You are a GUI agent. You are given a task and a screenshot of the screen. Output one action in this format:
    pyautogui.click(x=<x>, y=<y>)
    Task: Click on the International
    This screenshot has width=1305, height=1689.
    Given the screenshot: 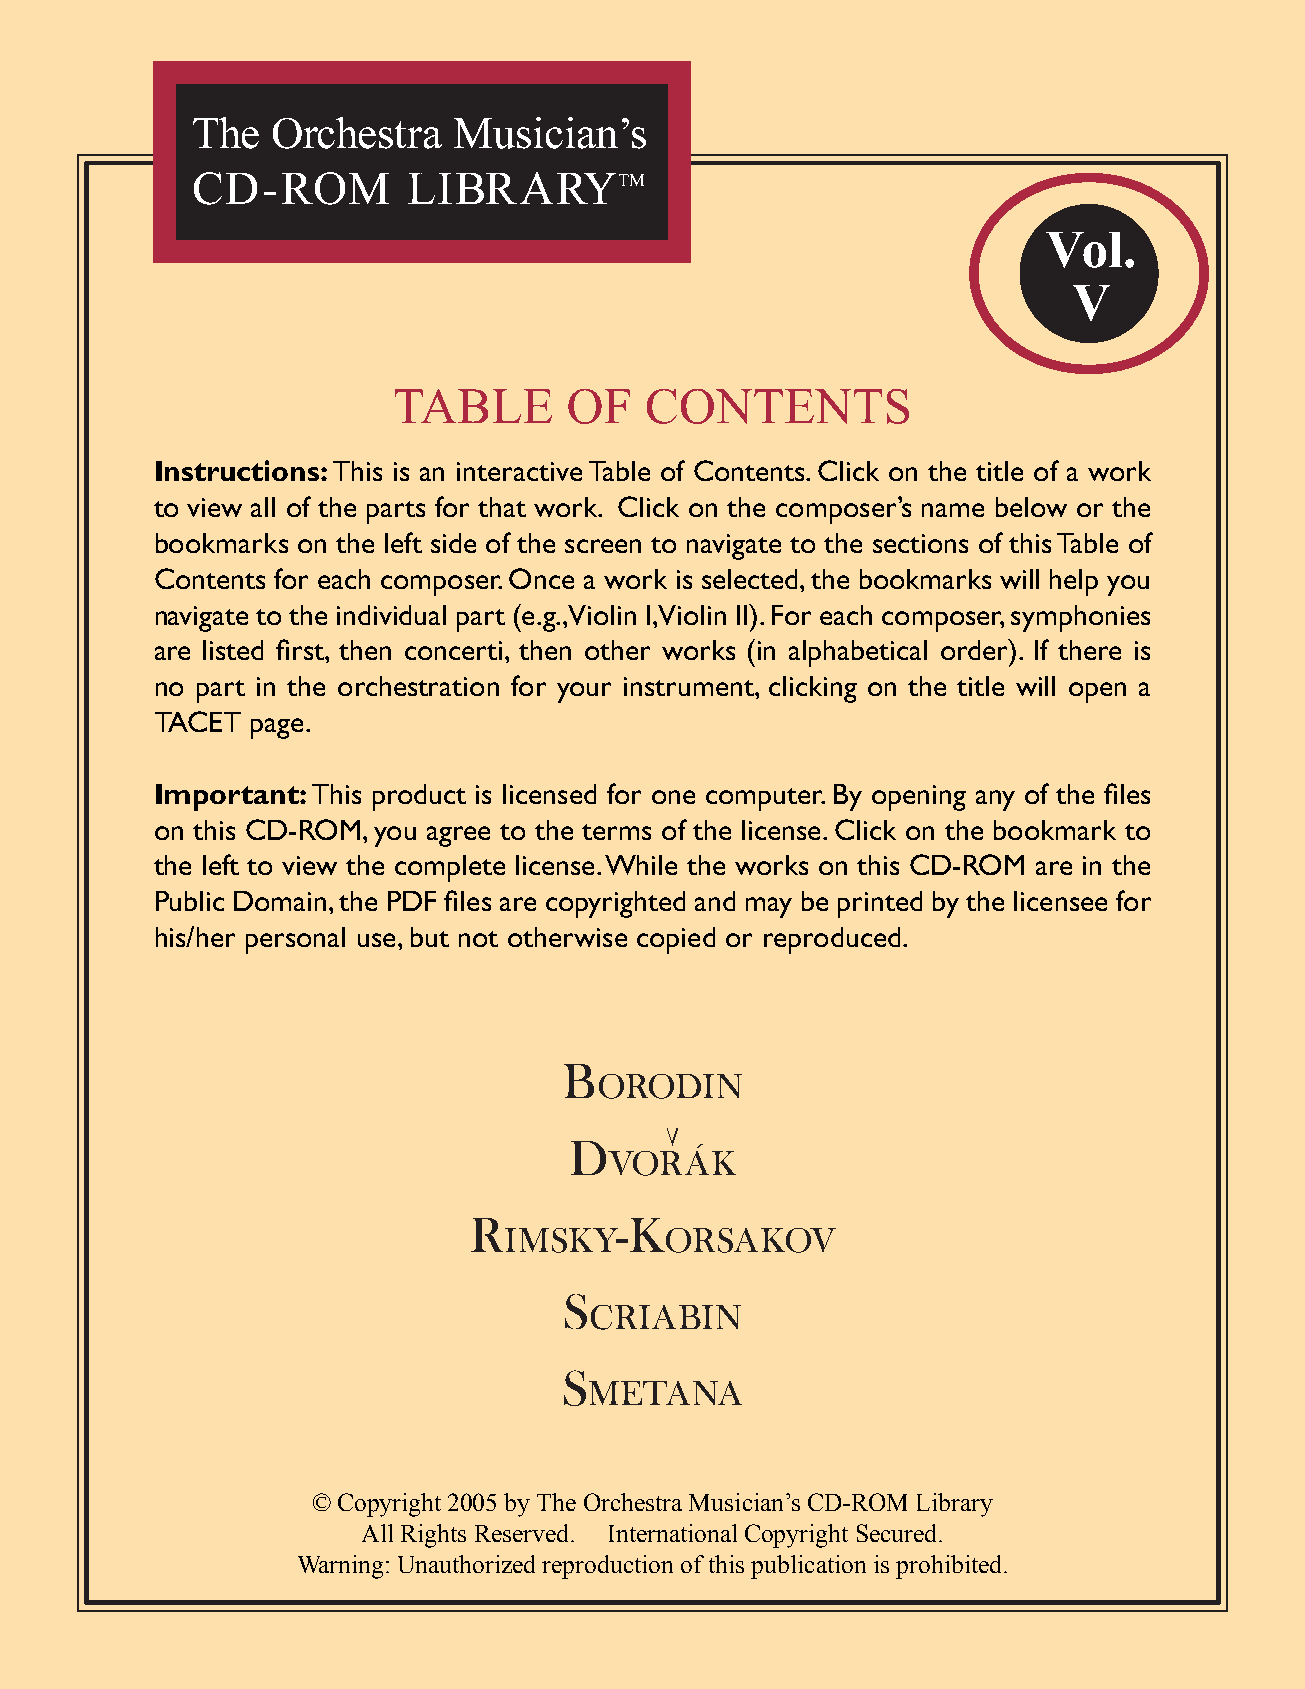 What is the action you would take?
    pyautogui.click(x=673, y=1533)
